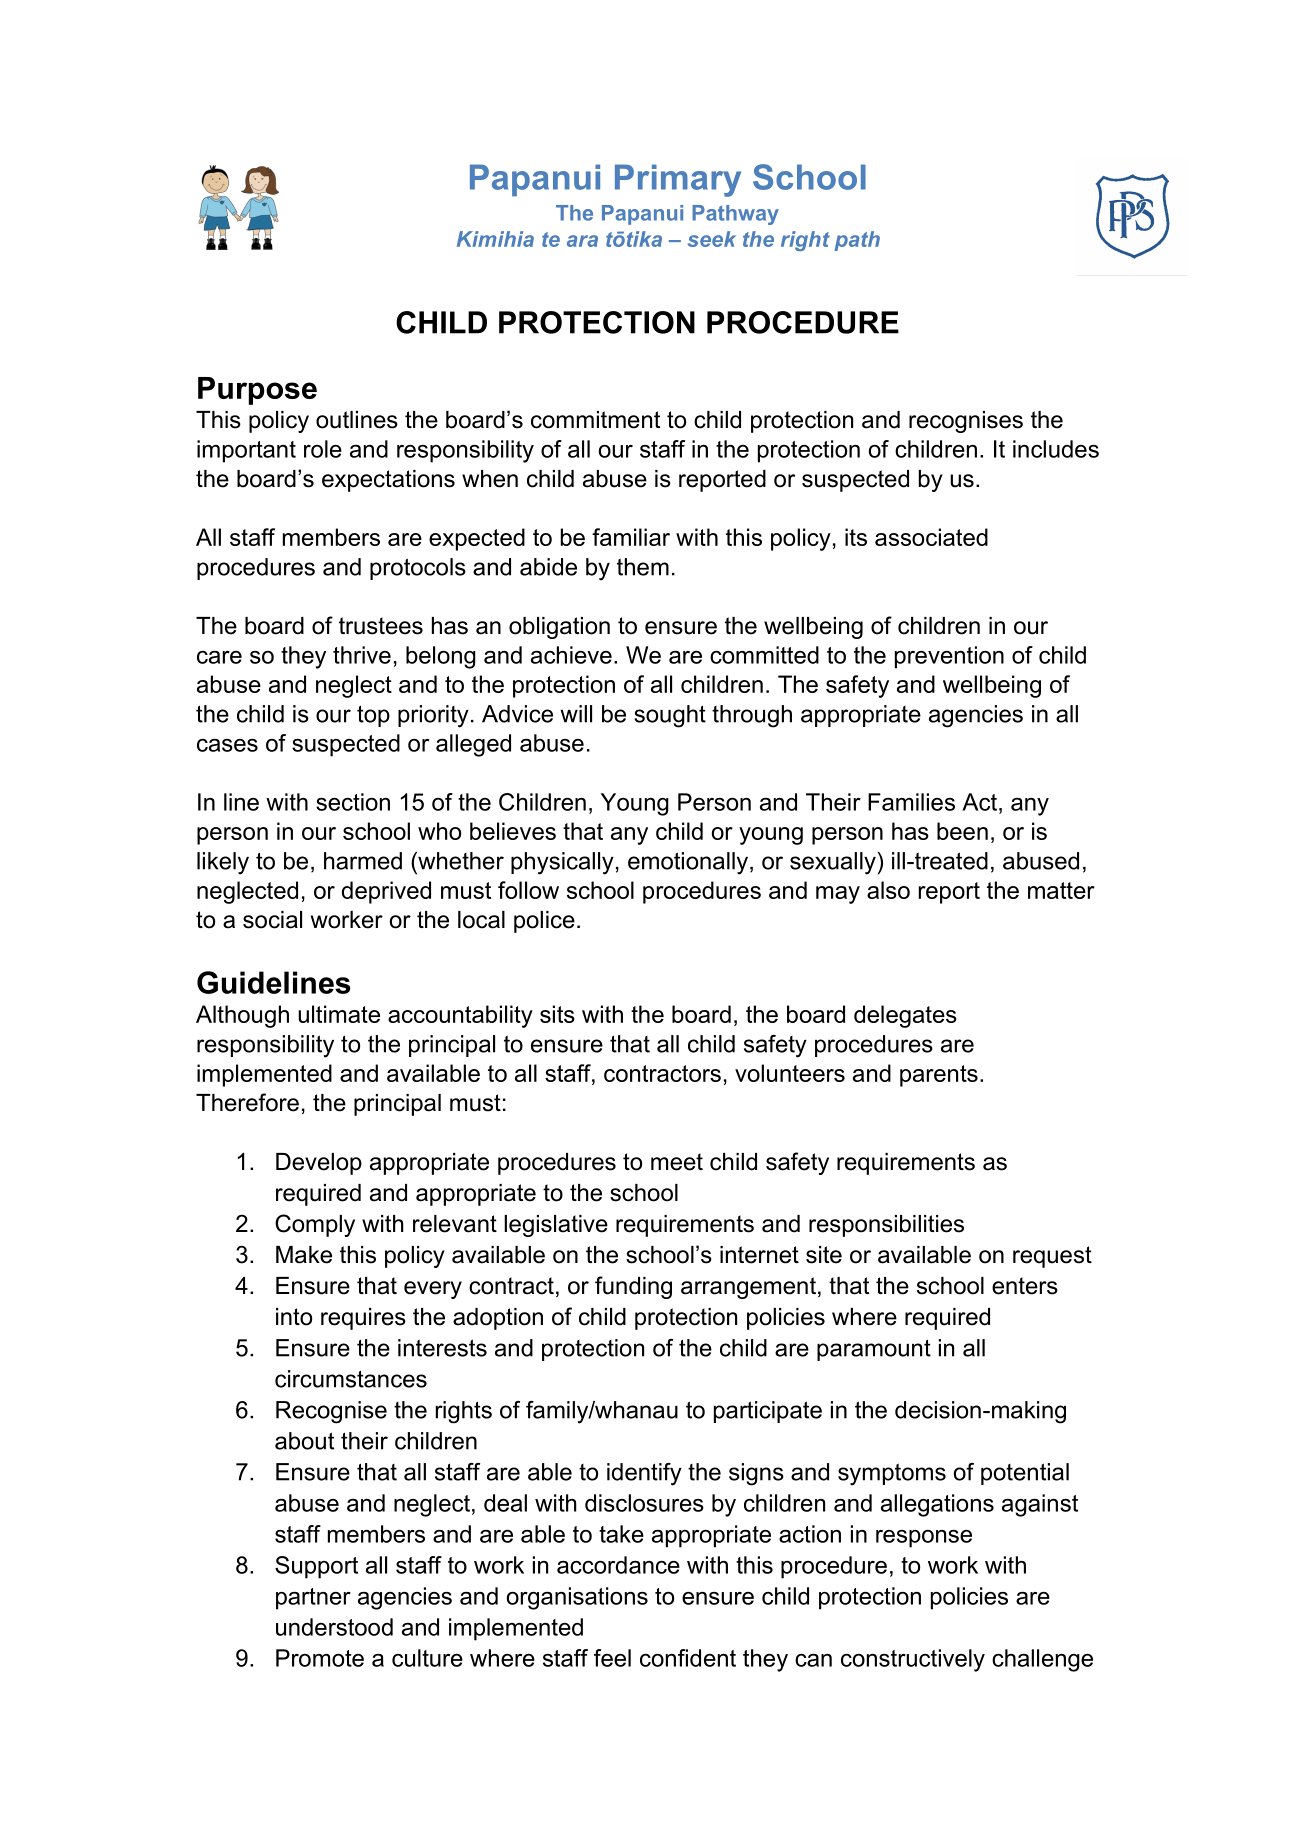  What do you see at coordinates (272, 920) in the document?
I see `social` at bounding box center [272, 920].
